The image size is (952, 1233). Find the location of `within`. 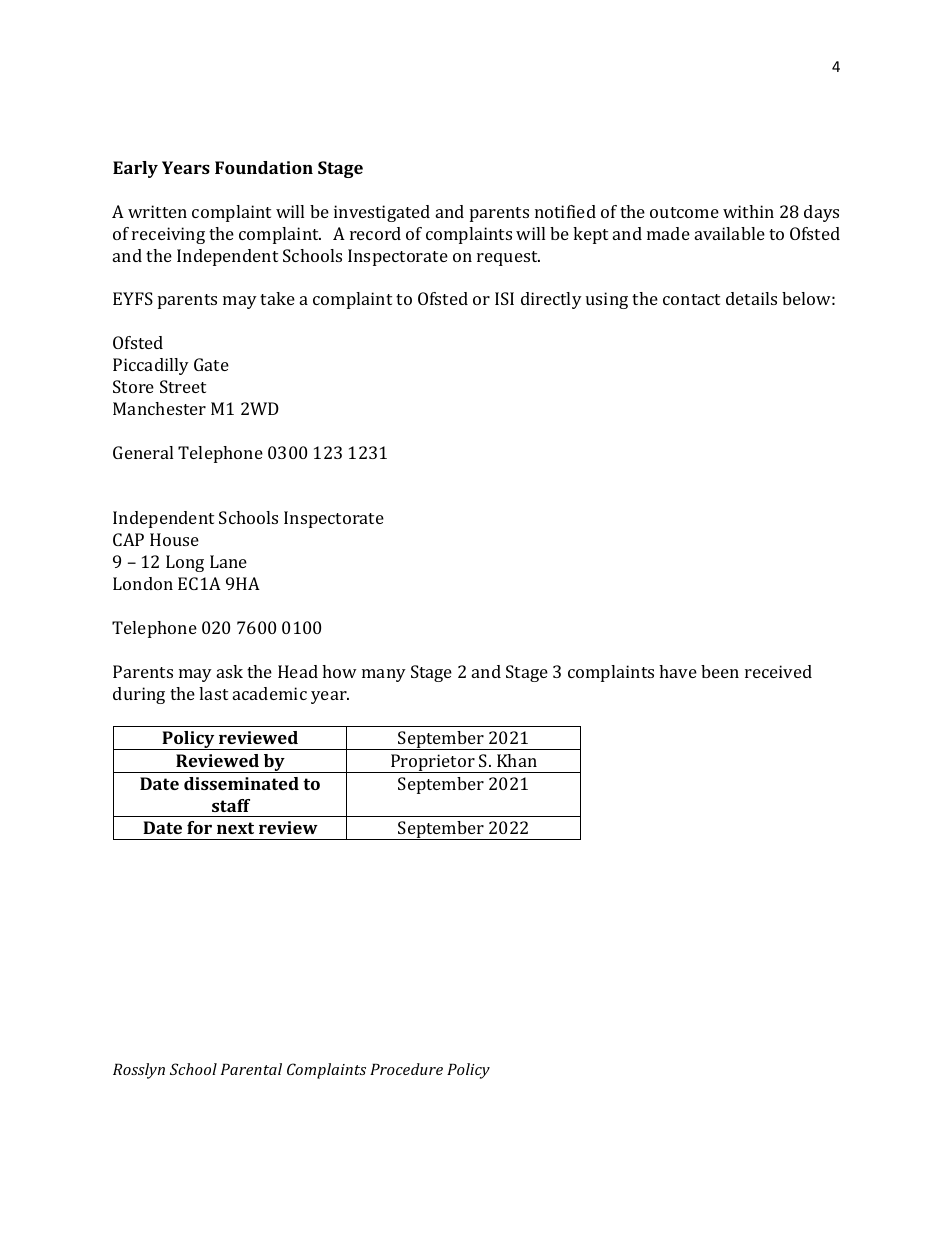

within is located at coordinates (748, 211).
